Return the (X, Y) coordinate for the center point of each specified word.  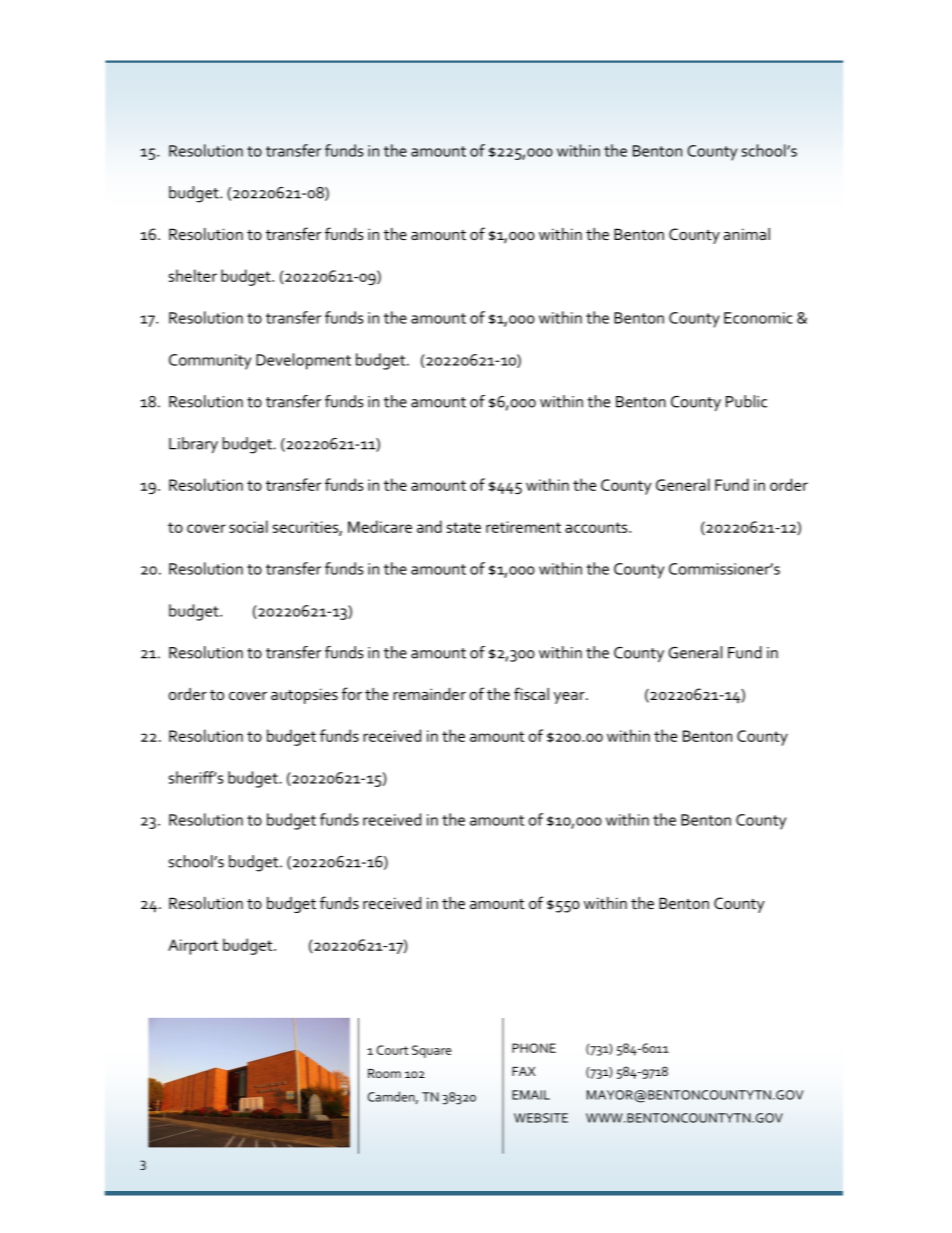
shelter (193, 275)
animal (747, 234)
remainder (429, 694)
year (570, 698)
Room (384, 1073)
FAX (524, 1071)
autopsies (304, 696)
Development (303, 361)
